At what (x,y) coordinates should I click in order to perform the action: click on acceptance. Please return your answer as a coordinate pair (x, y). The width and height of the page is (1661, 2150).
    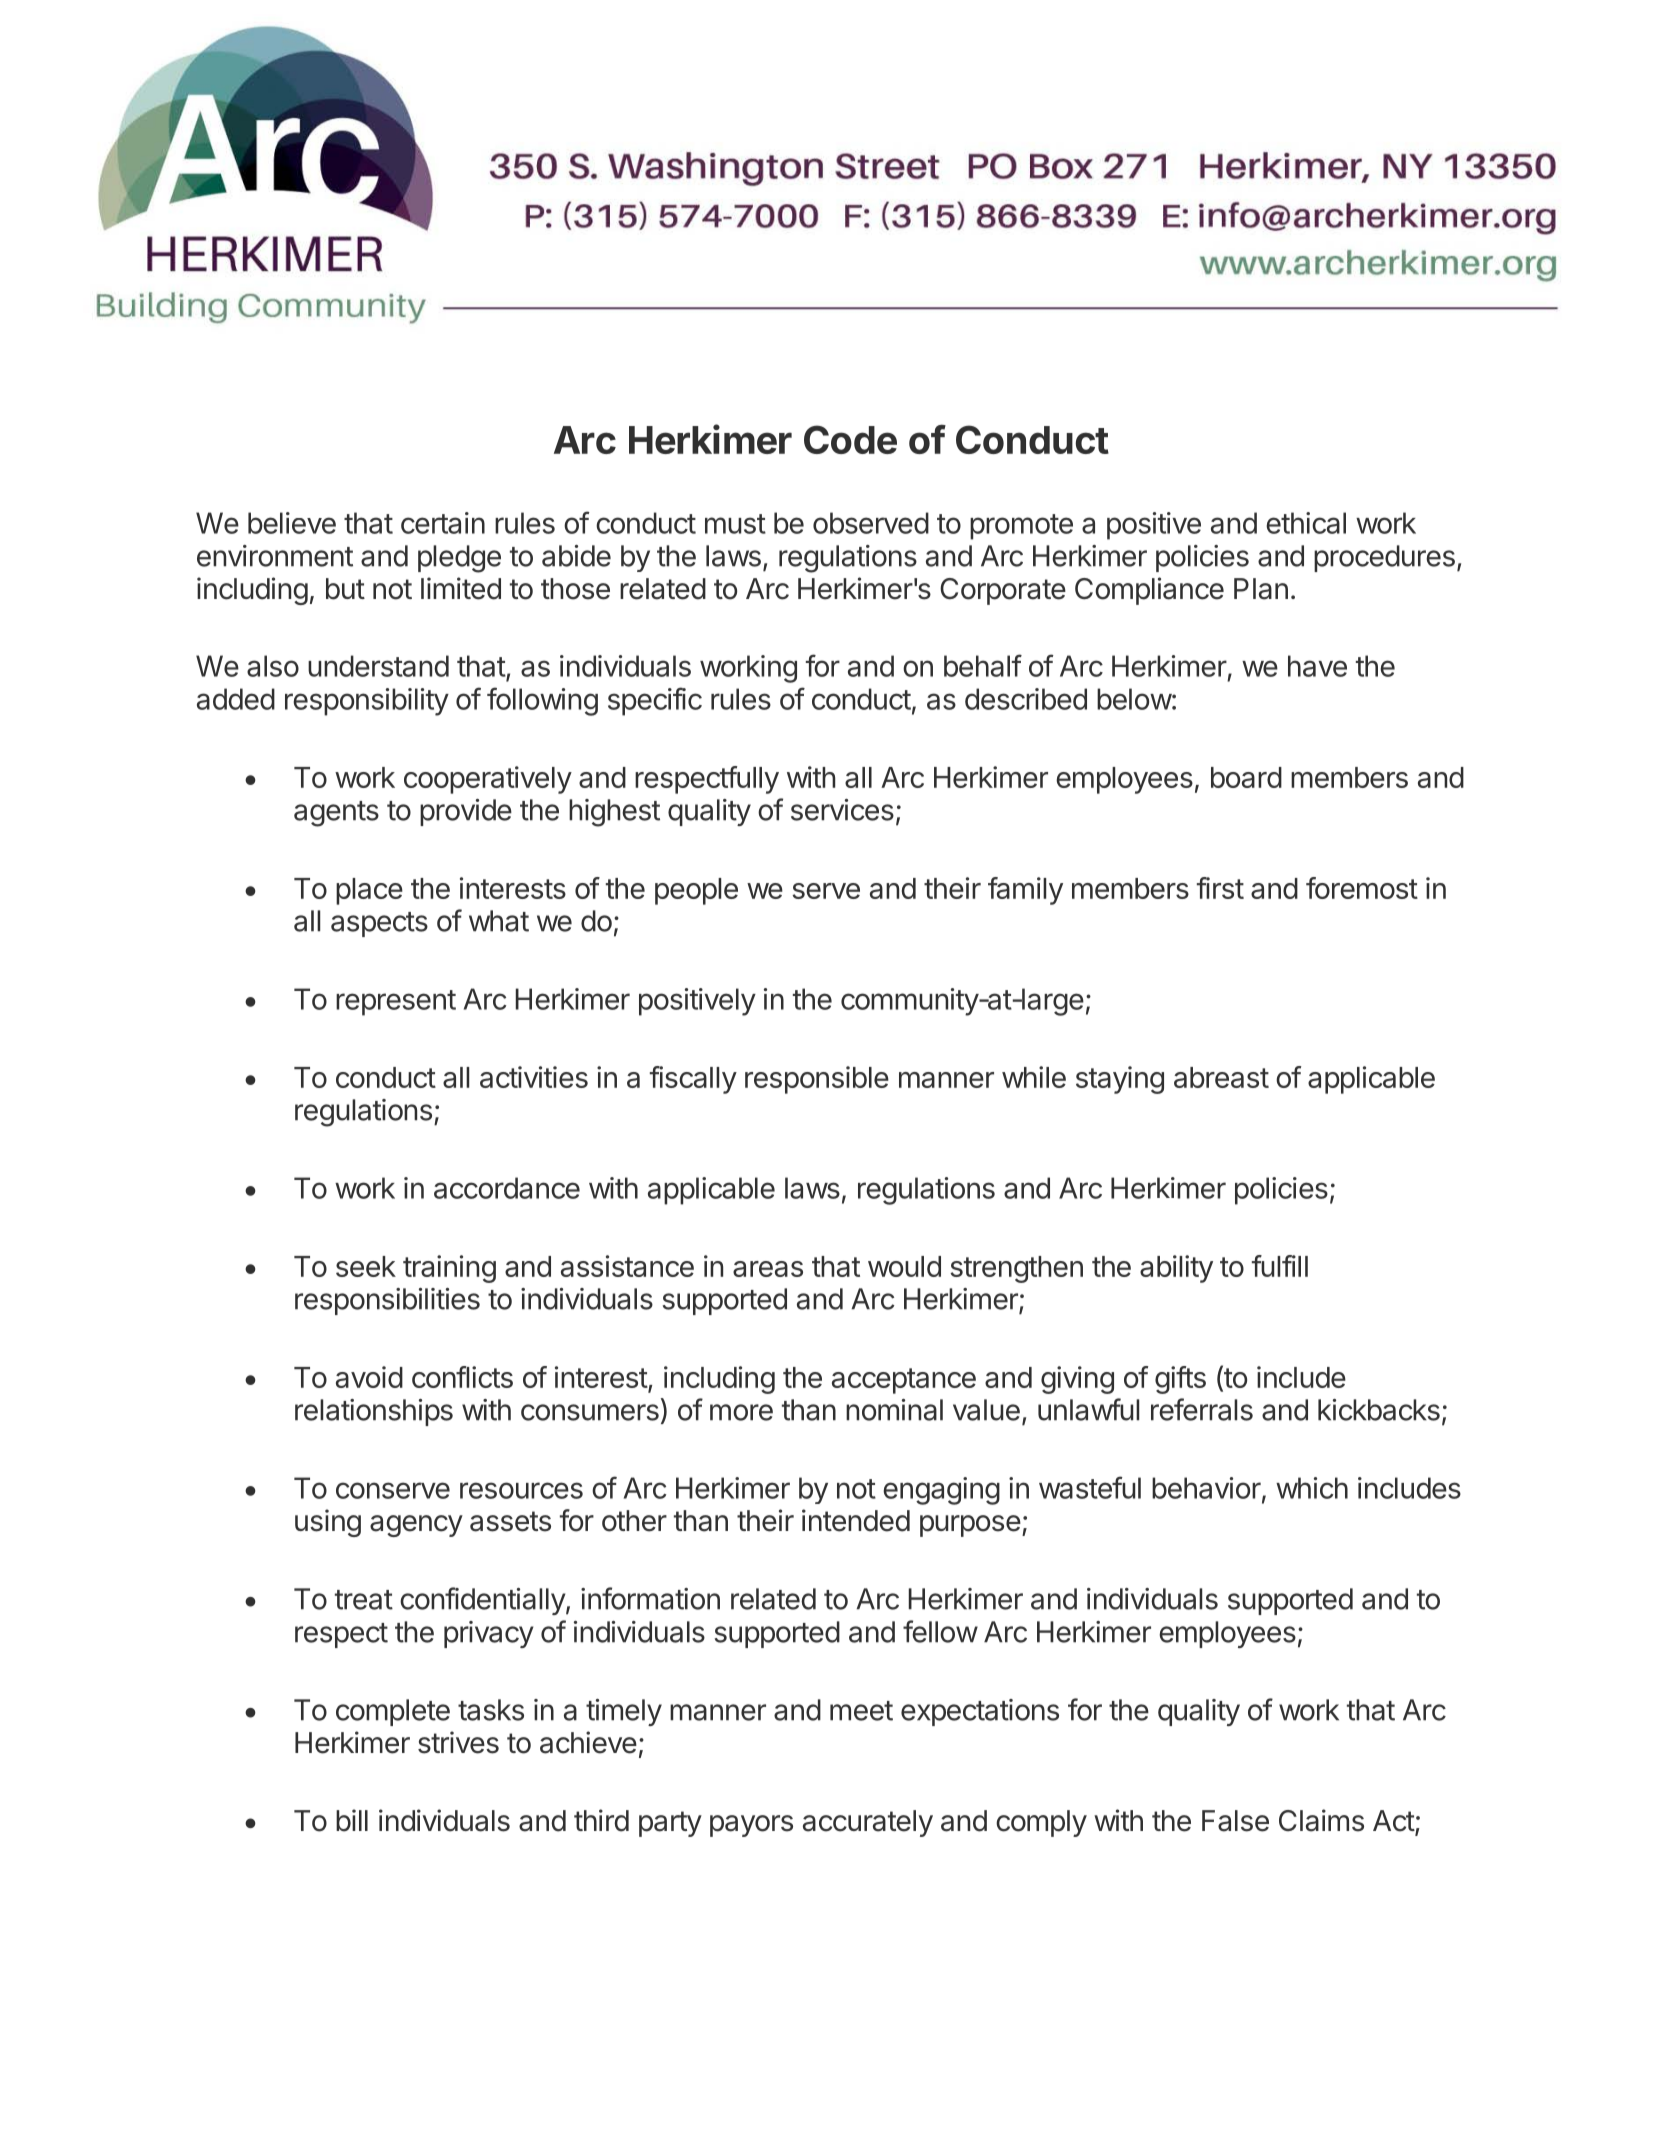
    Looking at the image, I should click on (904, 1381).
